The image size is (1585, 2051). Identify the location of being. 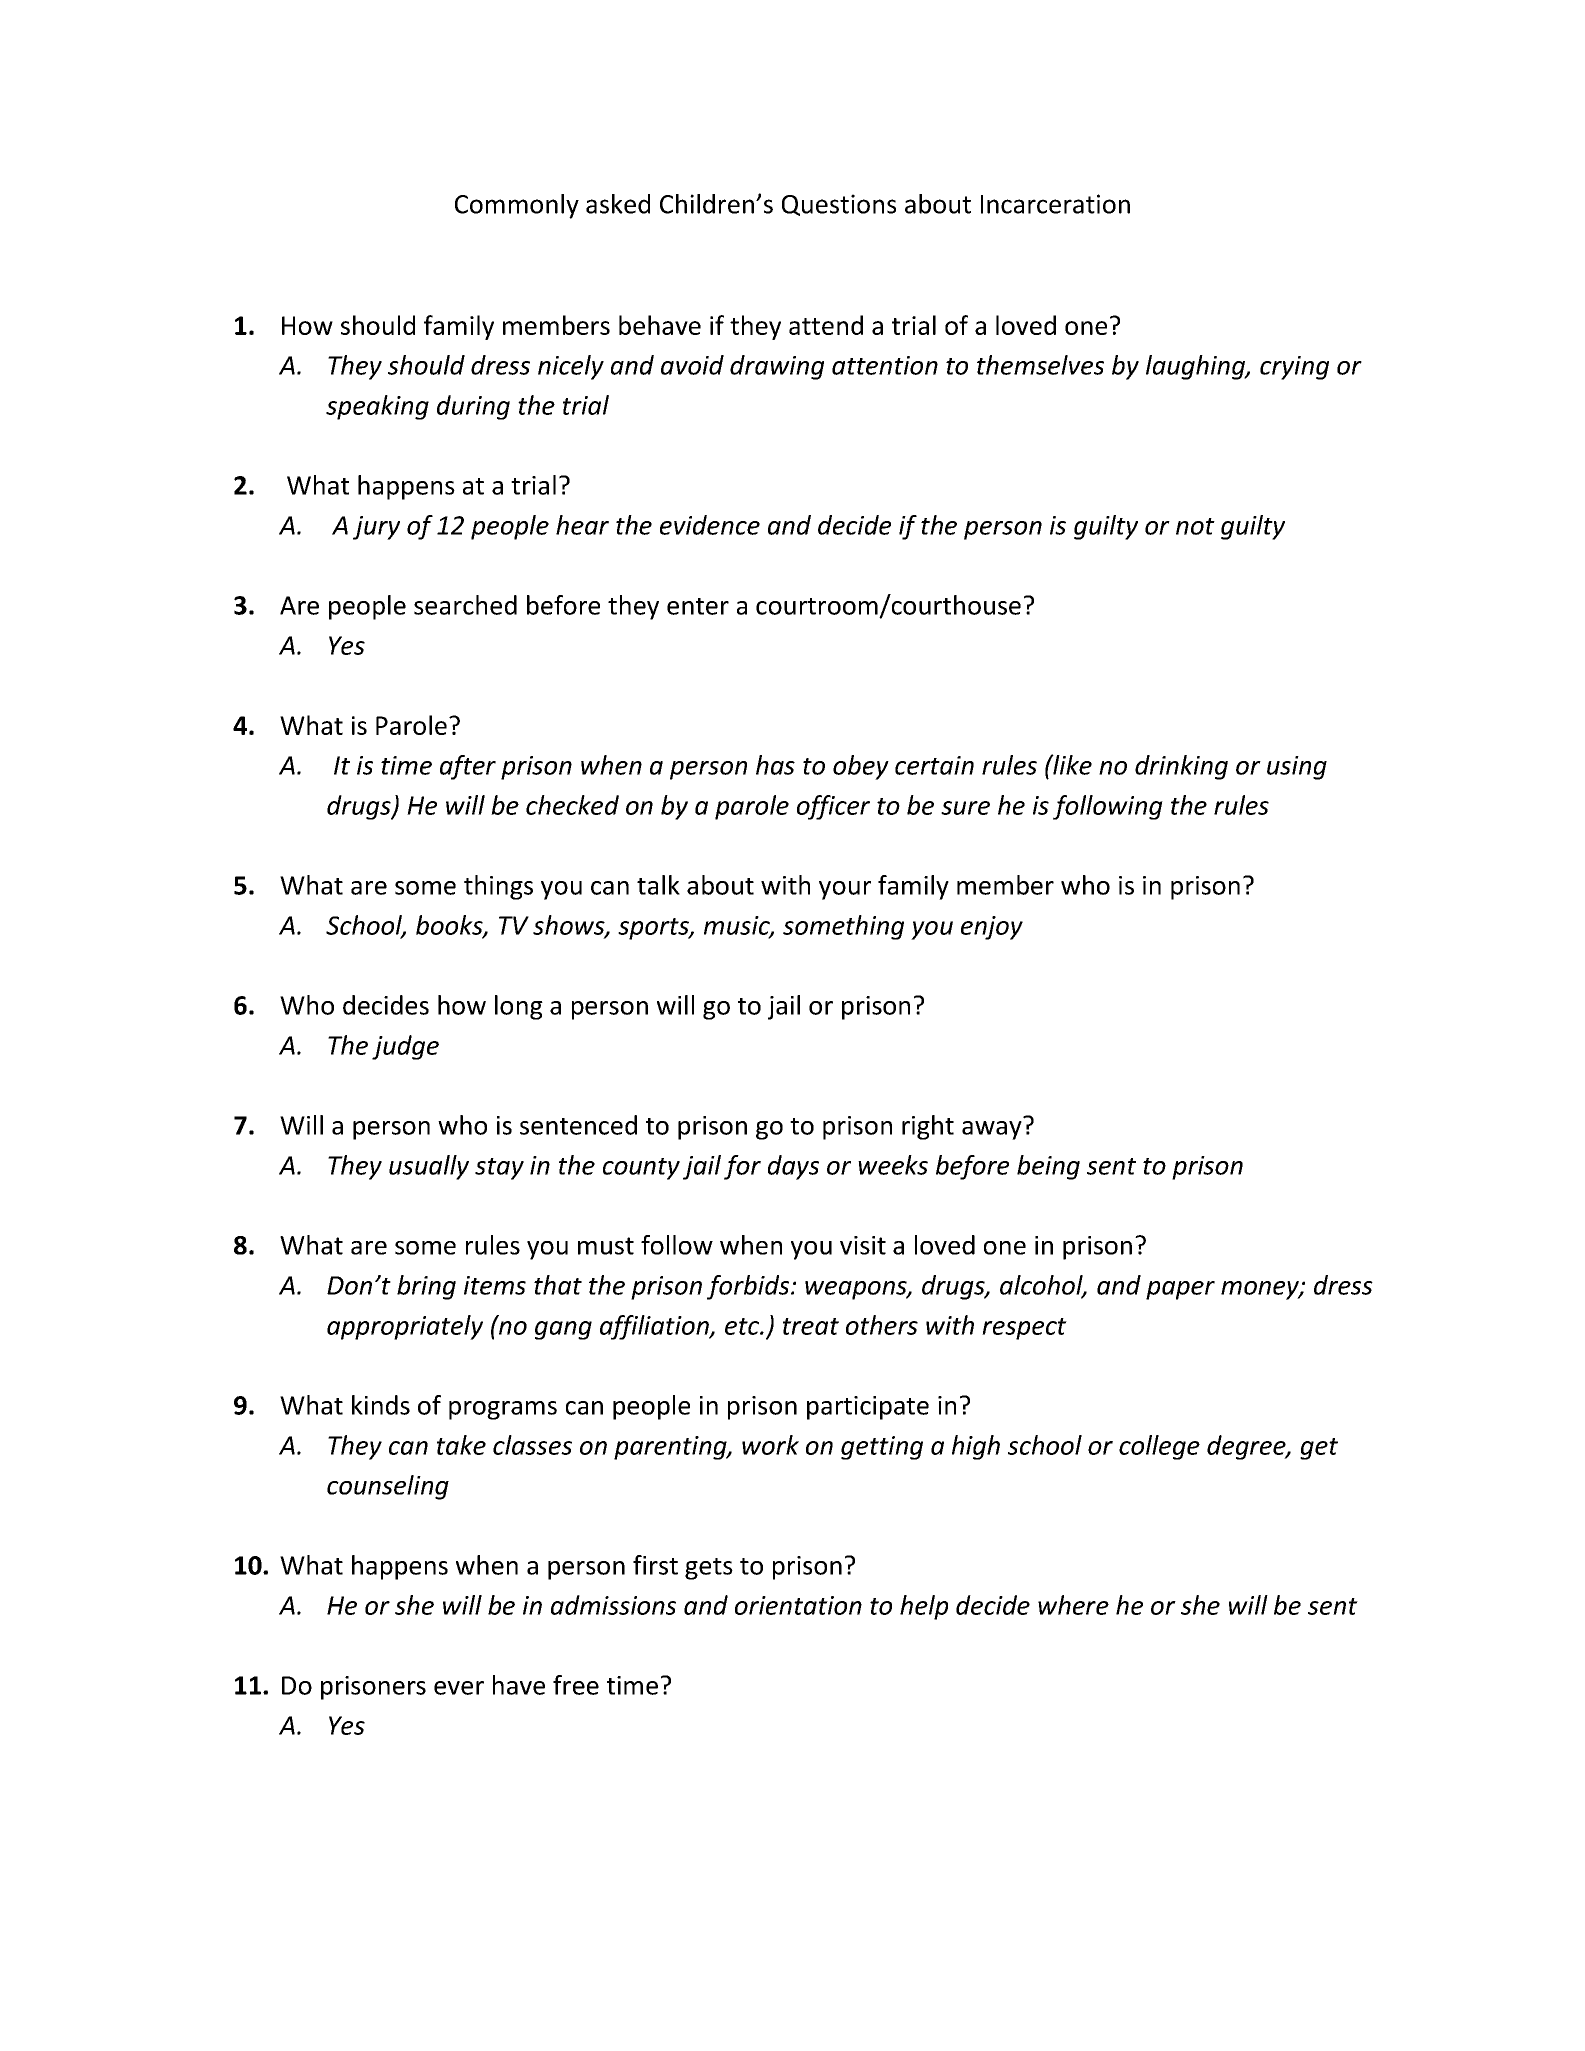
(1048, 1167).
